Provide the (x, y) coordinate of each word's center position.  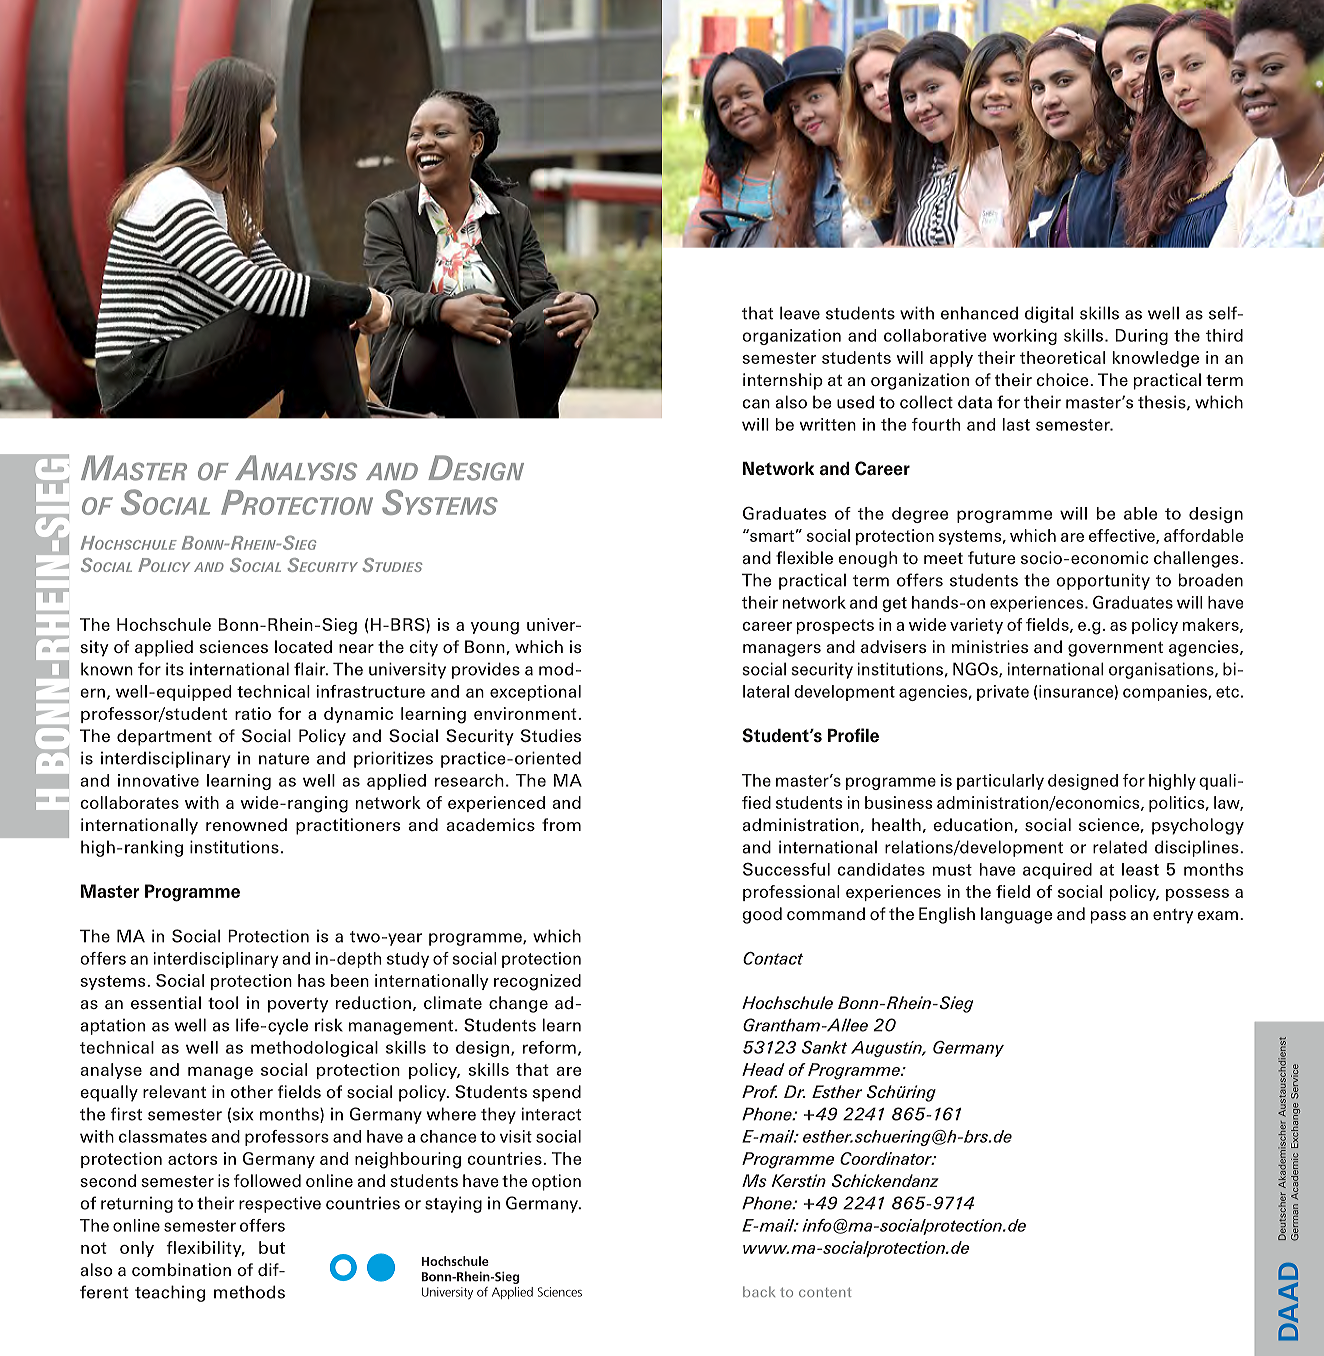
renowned (246, 824)
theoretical (1062, 357)
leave (800, 313)
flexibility (205, 1249)
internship (783, 381)
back (759, 1291)
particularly (1000, 782)
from (561, 825)
